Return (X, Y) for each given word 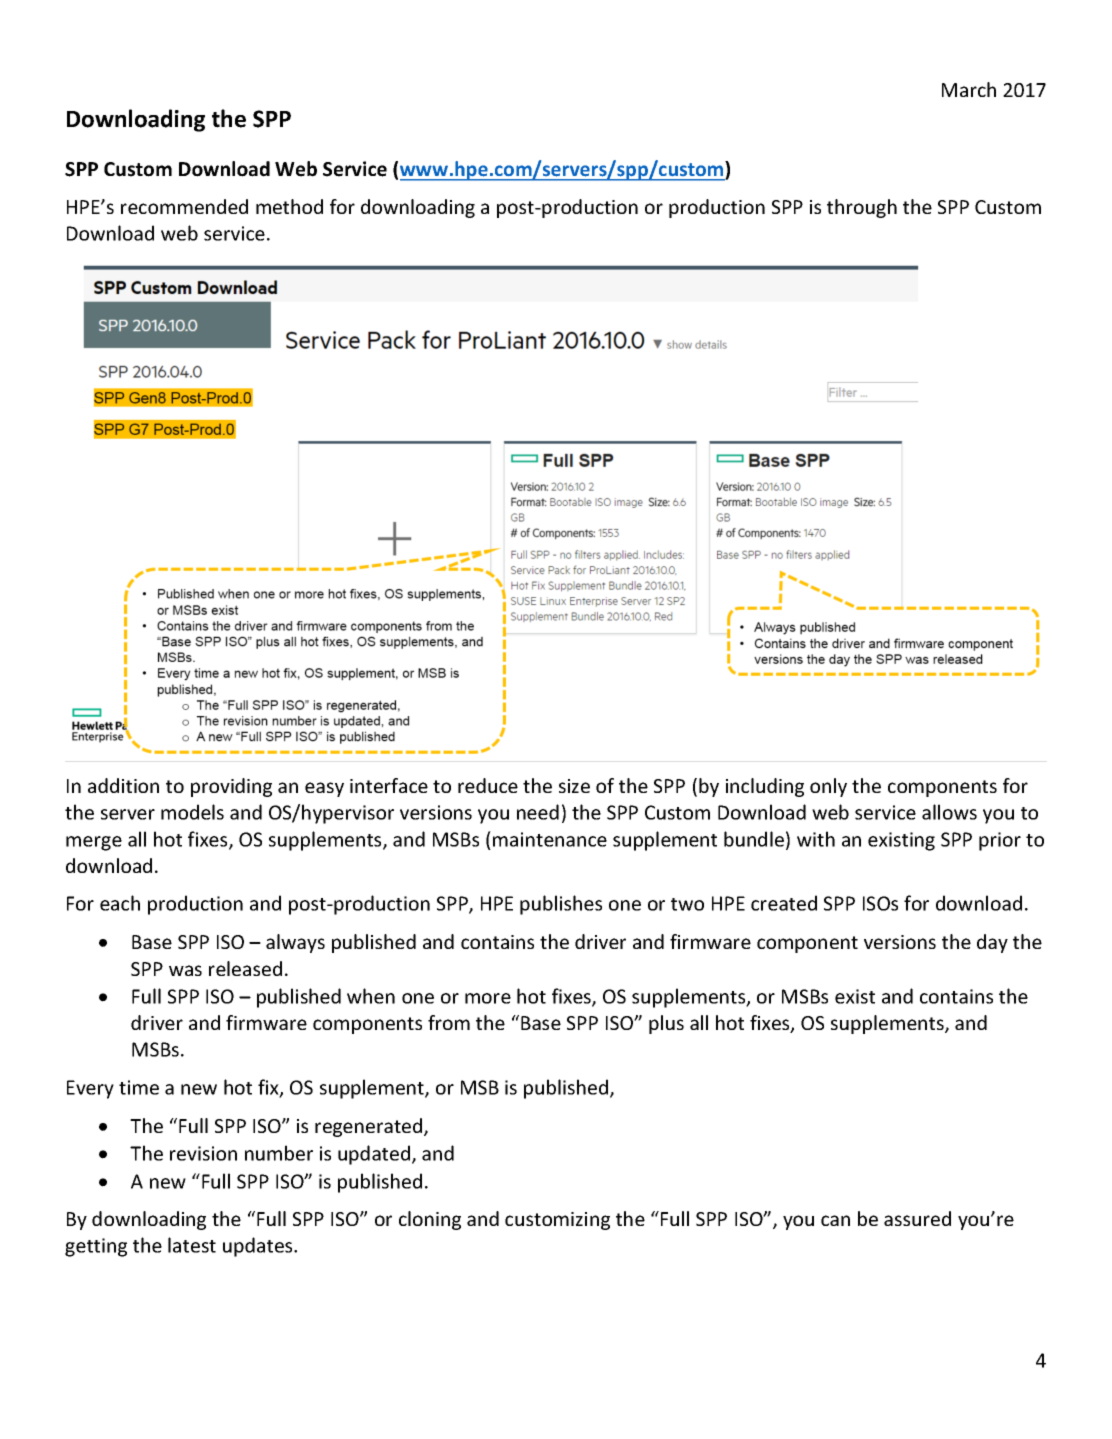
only (828, 787)
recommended (184, 206)
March (969, 89)
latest (192, 1245)
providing (231, 787)
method (289, 206)
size (574, 786)
